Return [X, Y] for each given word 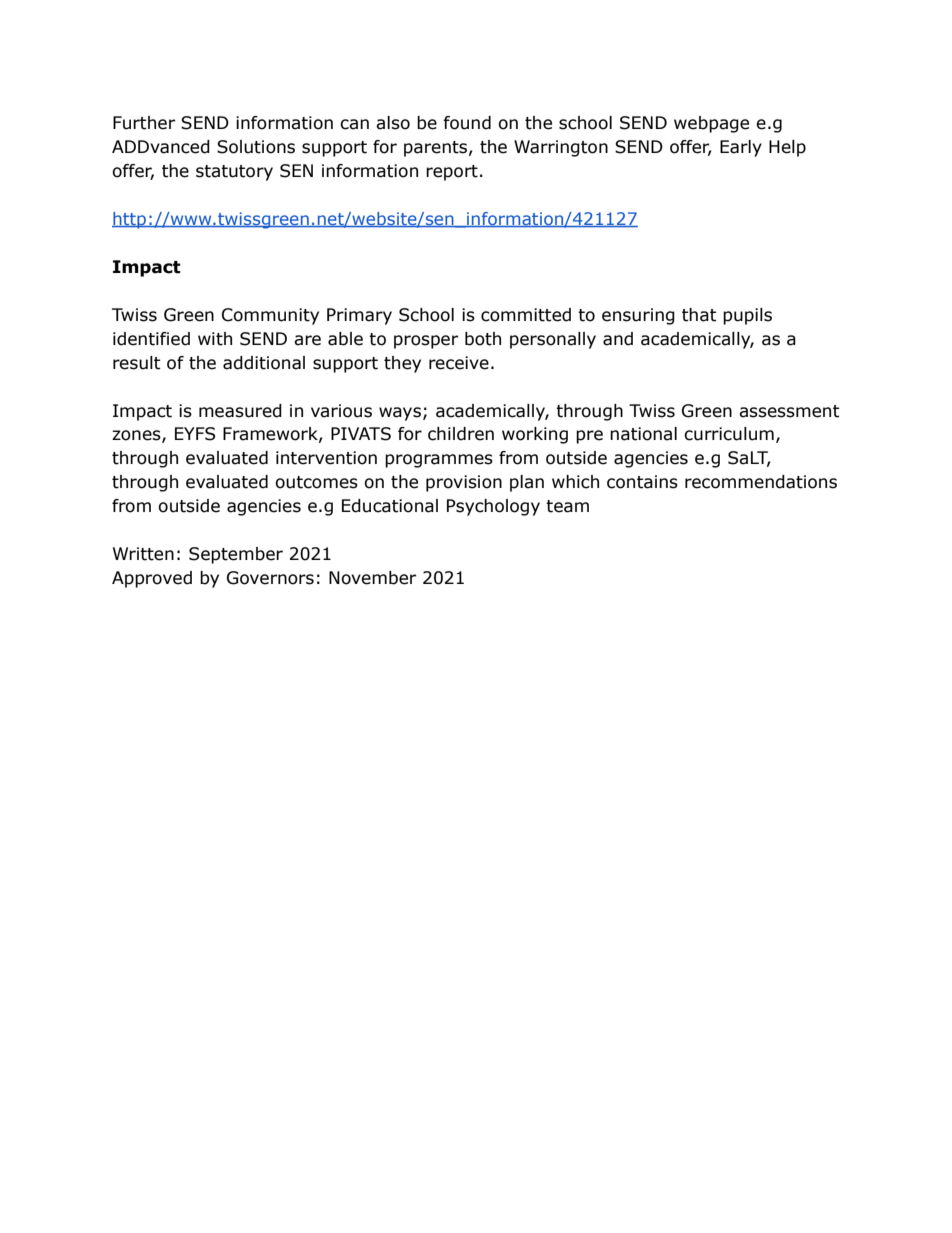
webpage [711, 124]
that [699, 315]
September [236, 555]
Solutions [256, 147]
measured [240, 411]
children [461, 434]
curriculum [729, 434]
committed [526, 315]
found [467, 123]
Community [270, 316]
